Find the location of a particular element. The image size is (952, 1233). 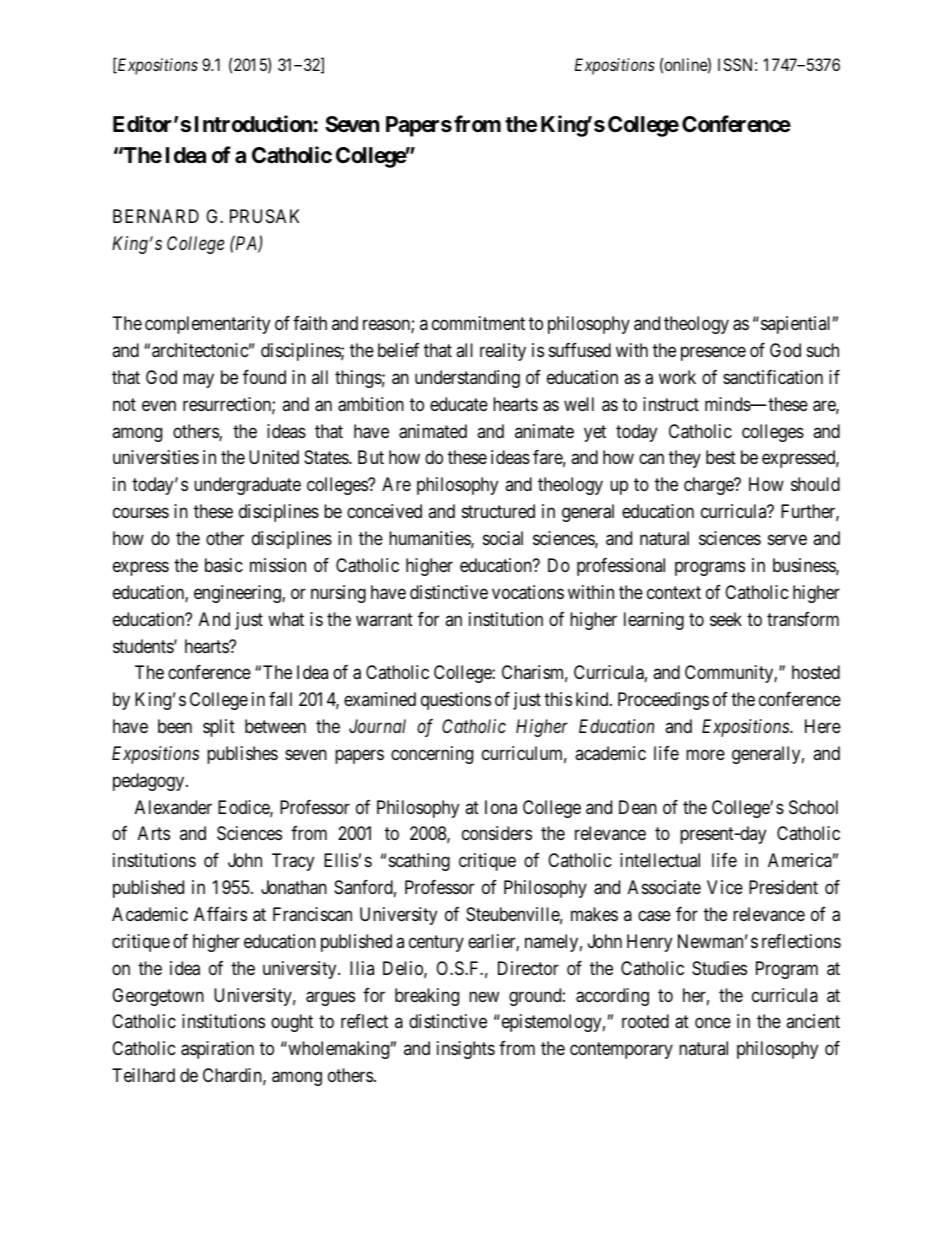

School is located at coordinates (813, 807).
